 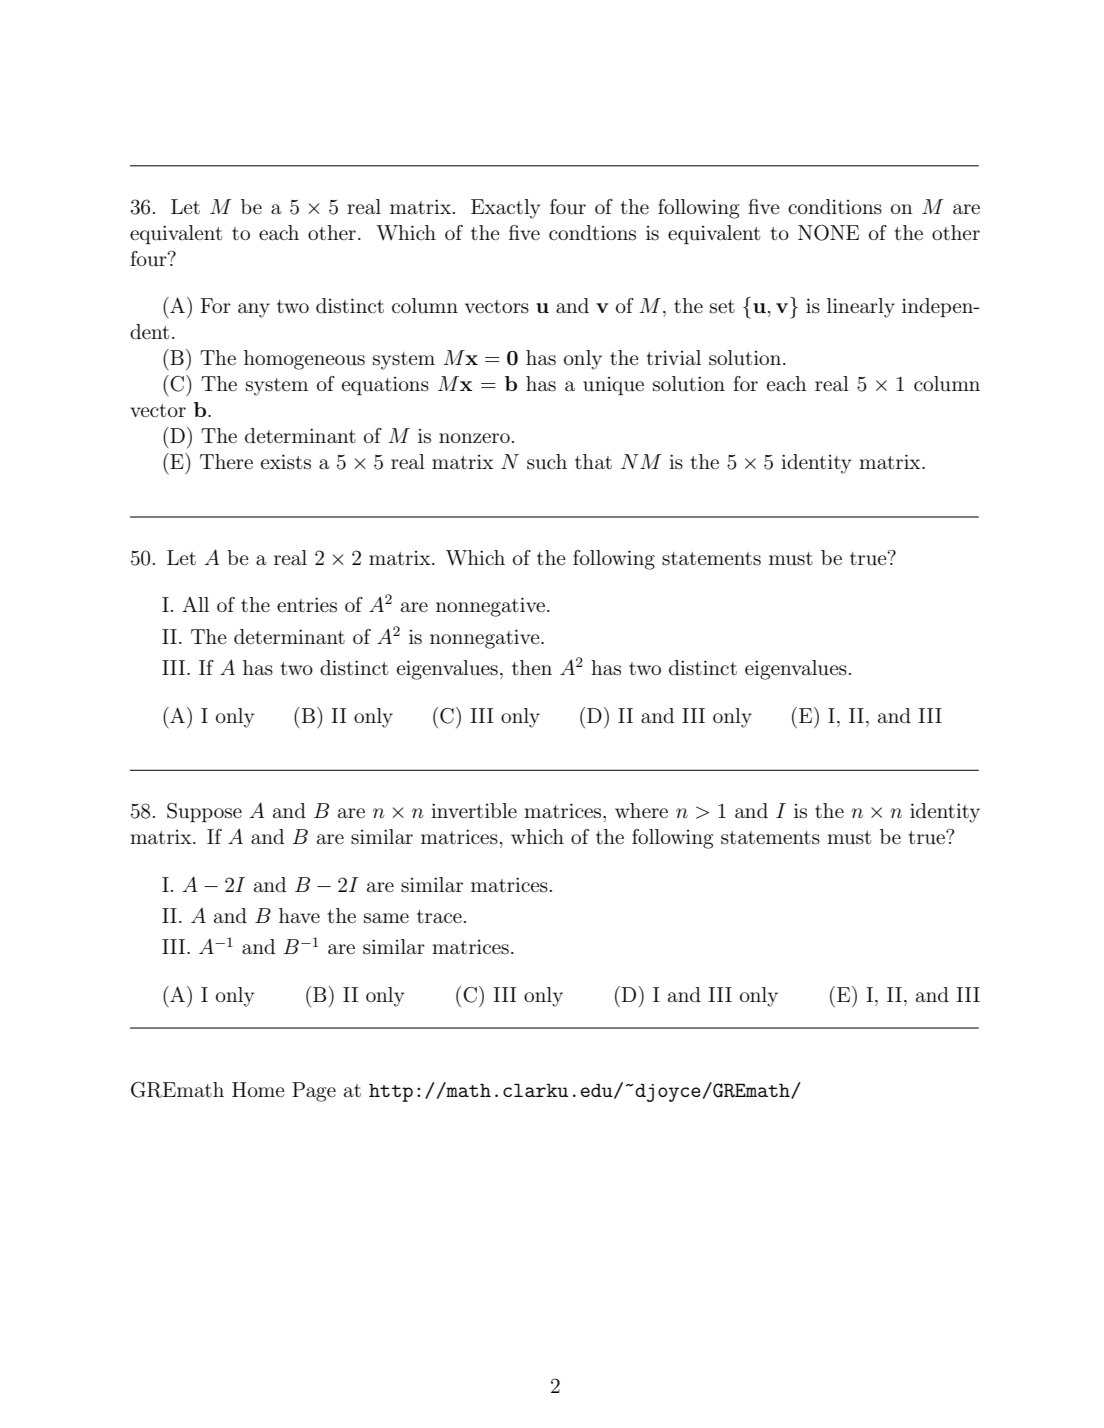 I want to click on NONE, so click(x=828, y=233).
